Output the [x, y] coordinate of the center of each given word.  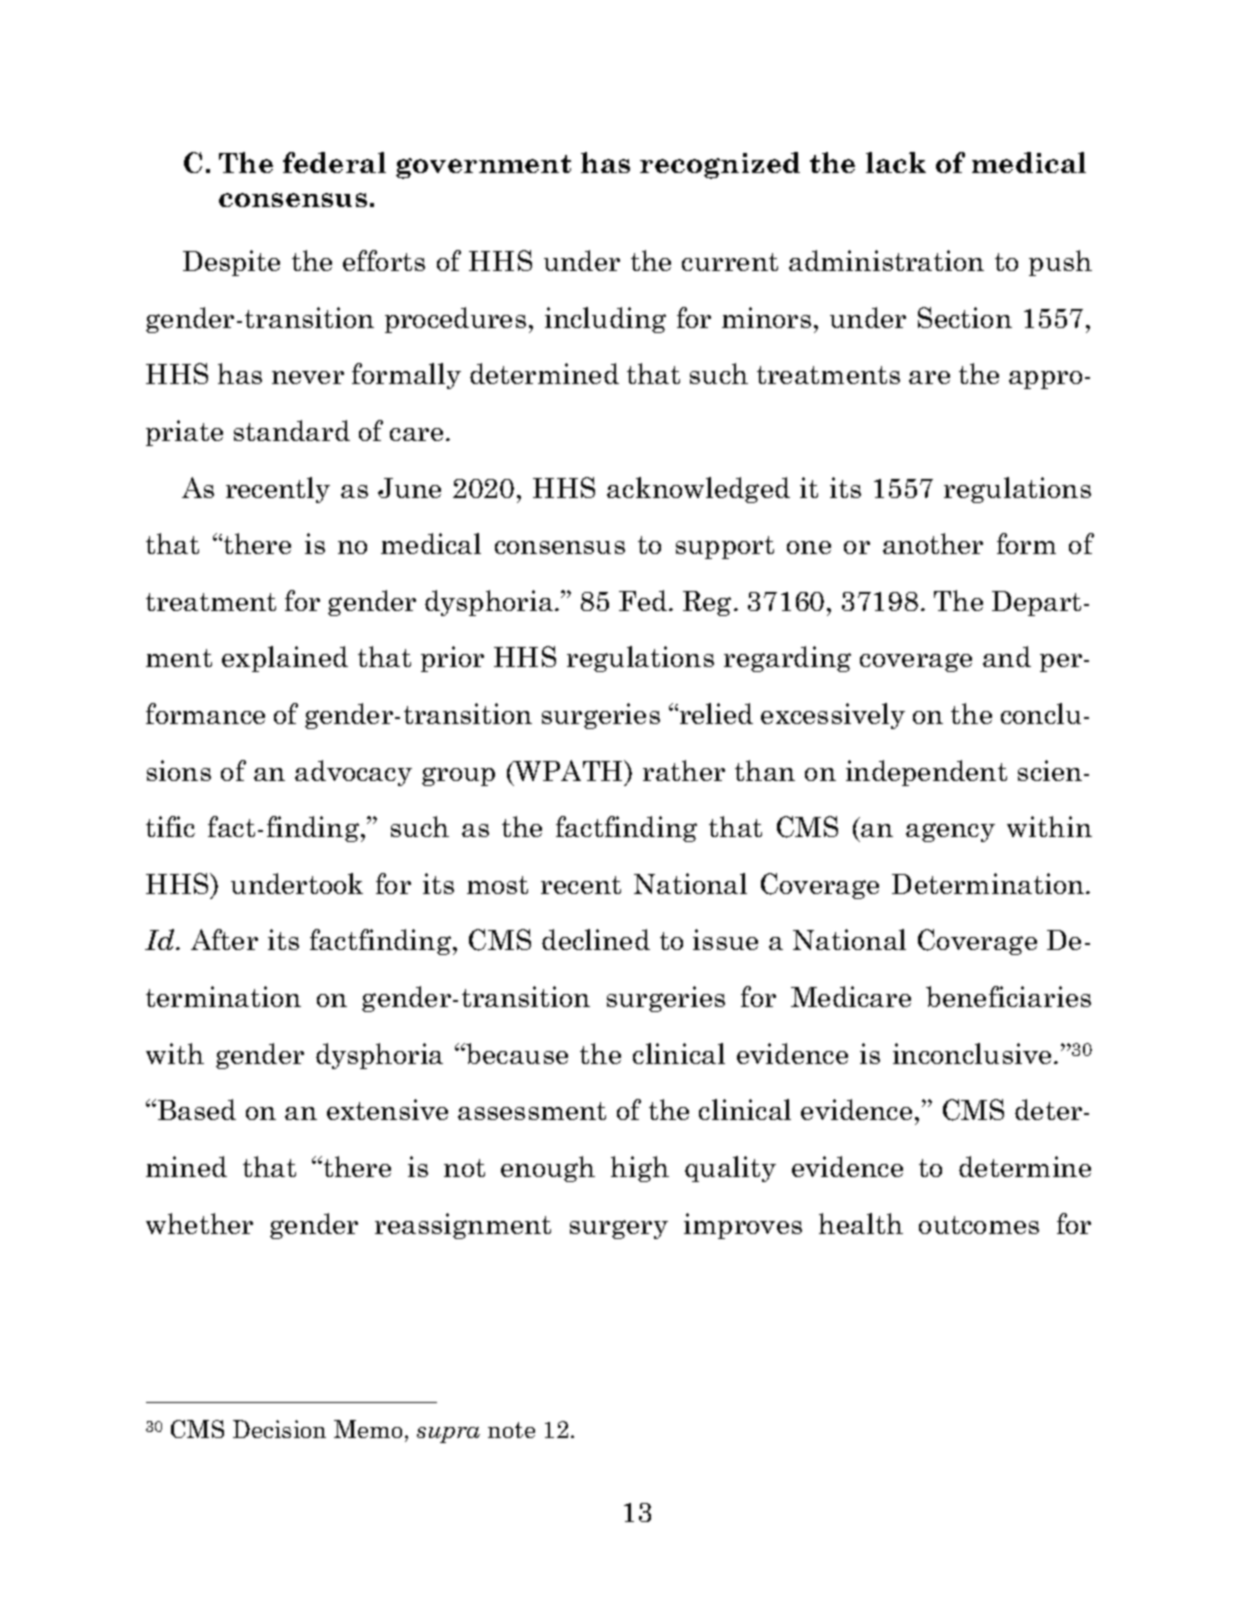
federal [334, 162]
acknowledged [698, 490]
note [511, 1430]
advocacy [353, 773]
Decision [279, 1429]
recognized [720, 165]
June [409, 488]
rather [684, 770]
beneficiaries [1008, 996]
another [933, 543]
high [640, 1169]
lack [896, 162]
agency [950, 832]
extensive [387, 1109]
